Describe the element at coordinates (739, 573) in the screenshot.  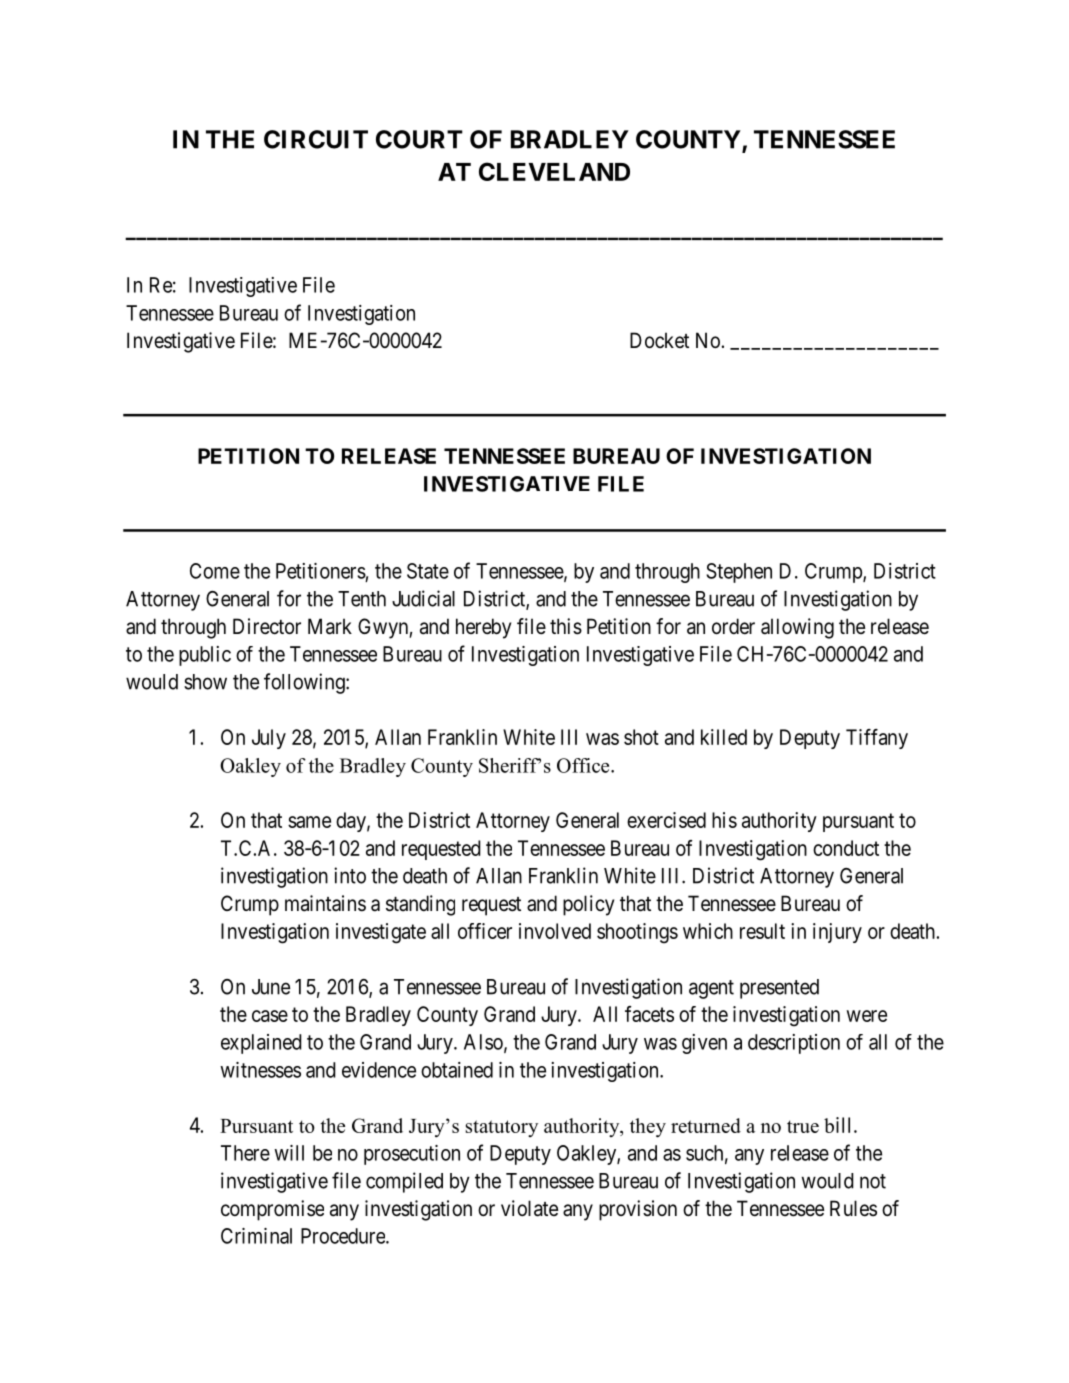
I see `Stephen` at that location.
